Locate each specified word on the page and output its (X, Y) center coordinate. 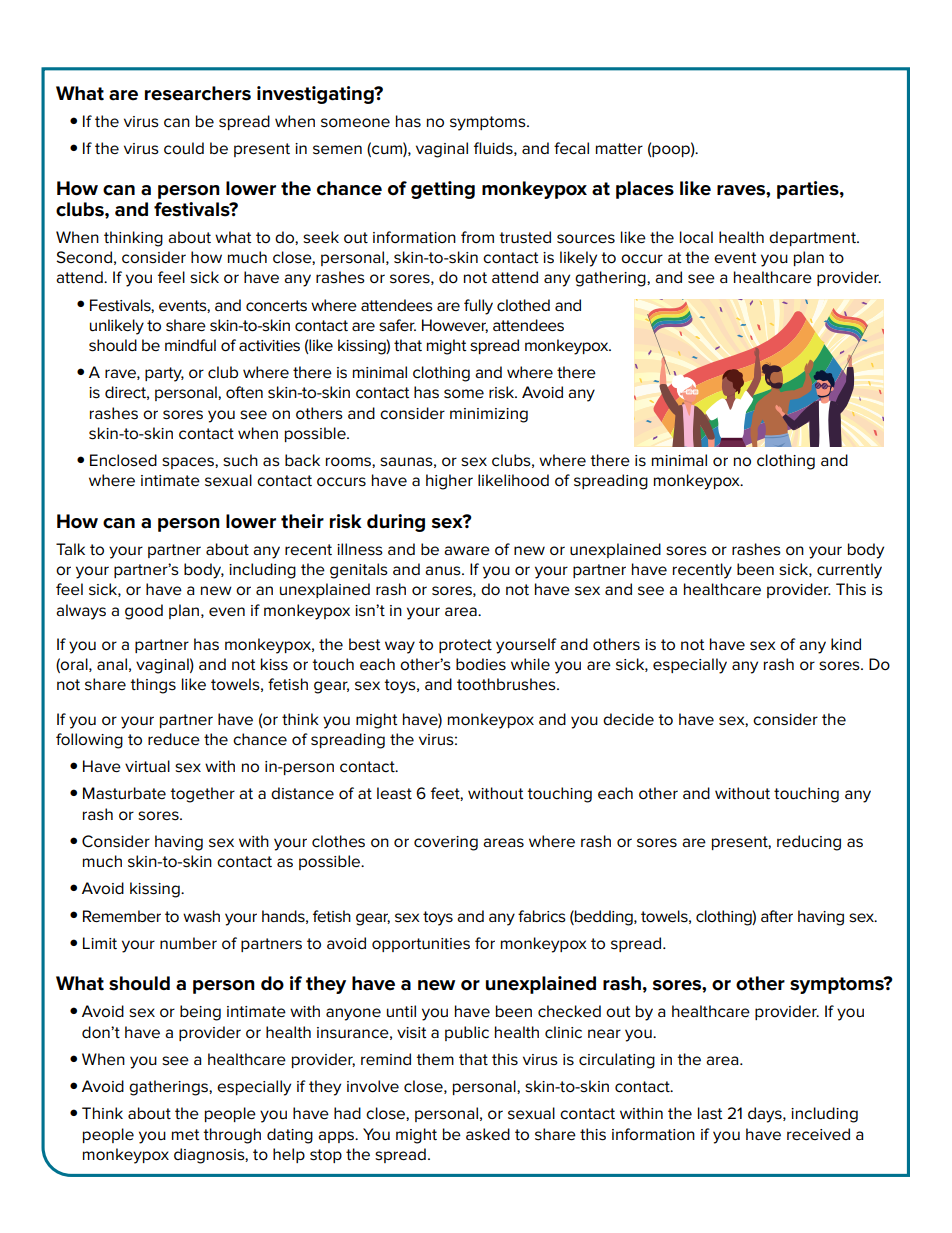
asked (488, 1134)
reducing (809, 843)
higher (449, 482)
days (766, 1115)
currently (849, 571)
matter (619, 148)
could (184, 148)
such (240, 460)
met (186, 1134)
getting (443, 190)
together (202, 795)
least (394, 793)
